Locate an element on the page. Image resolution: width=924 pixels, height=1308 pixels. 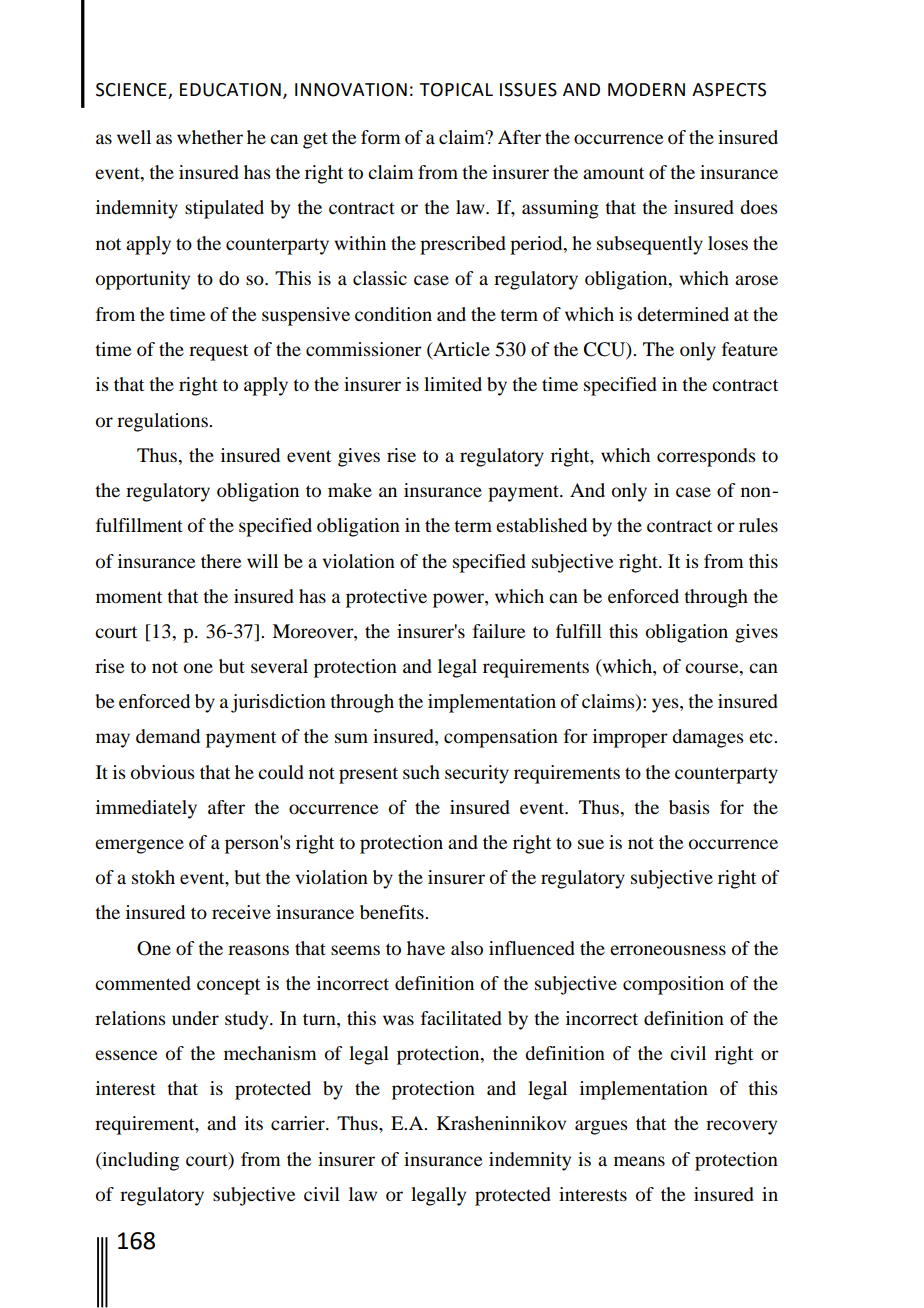
including is located at coordinates (139, 1161).
